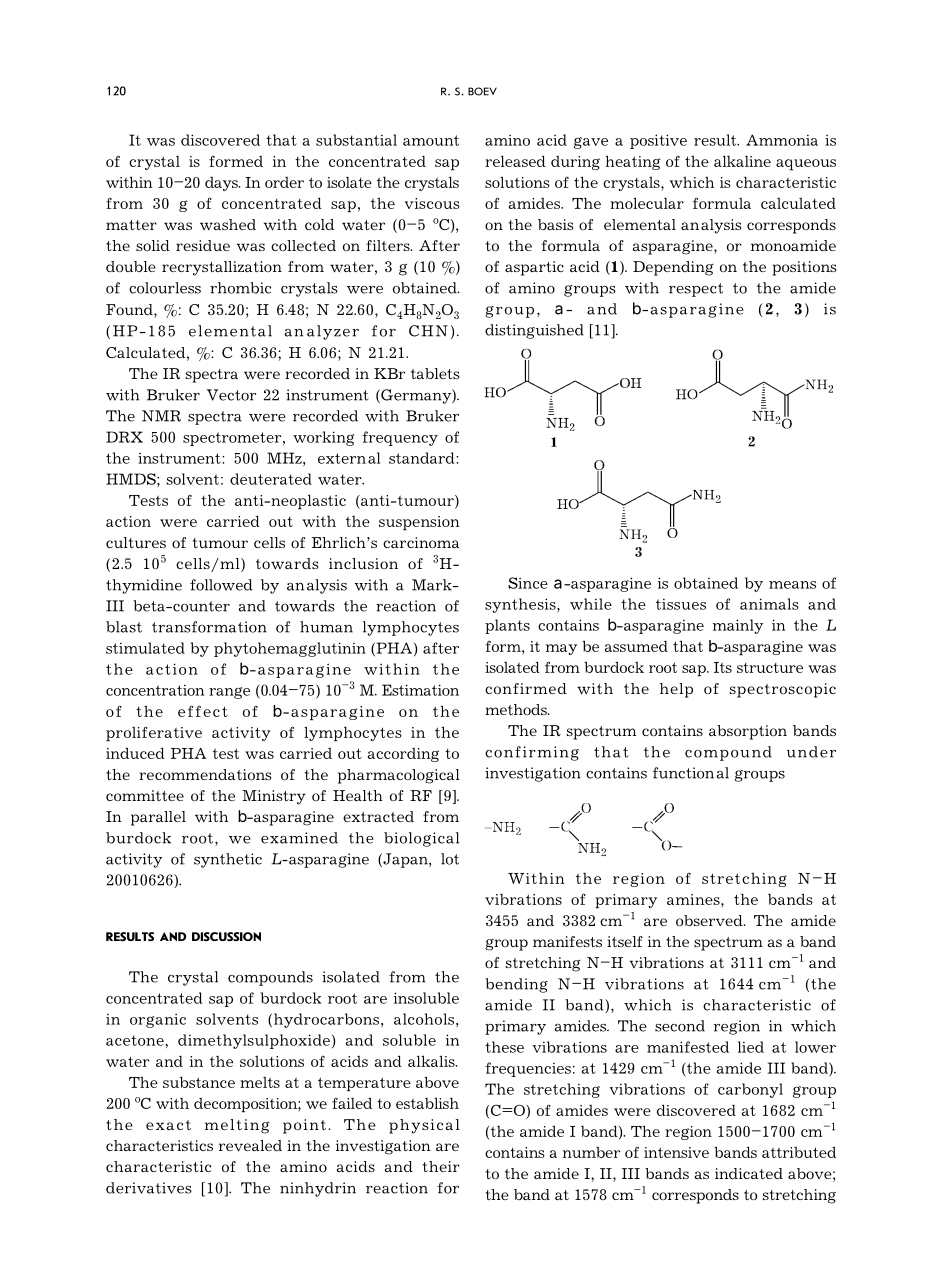 This page has height=1288, width=942. Describe the element at coordinates (441, 1166) in the page. I see `their` at that location.
